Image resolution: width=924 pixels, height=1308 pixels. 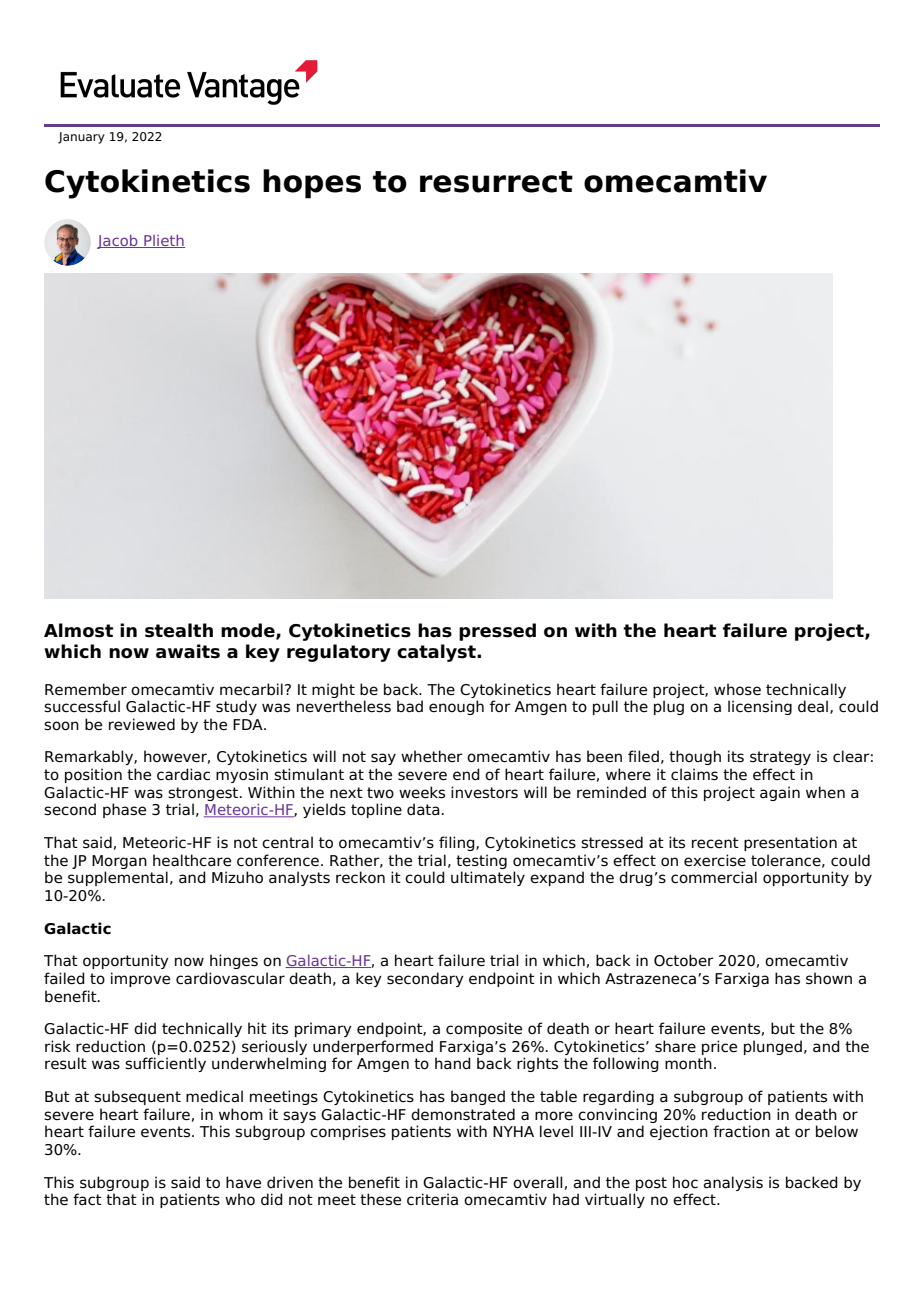 I want to click on stealth, so click(x=179, y=630).
